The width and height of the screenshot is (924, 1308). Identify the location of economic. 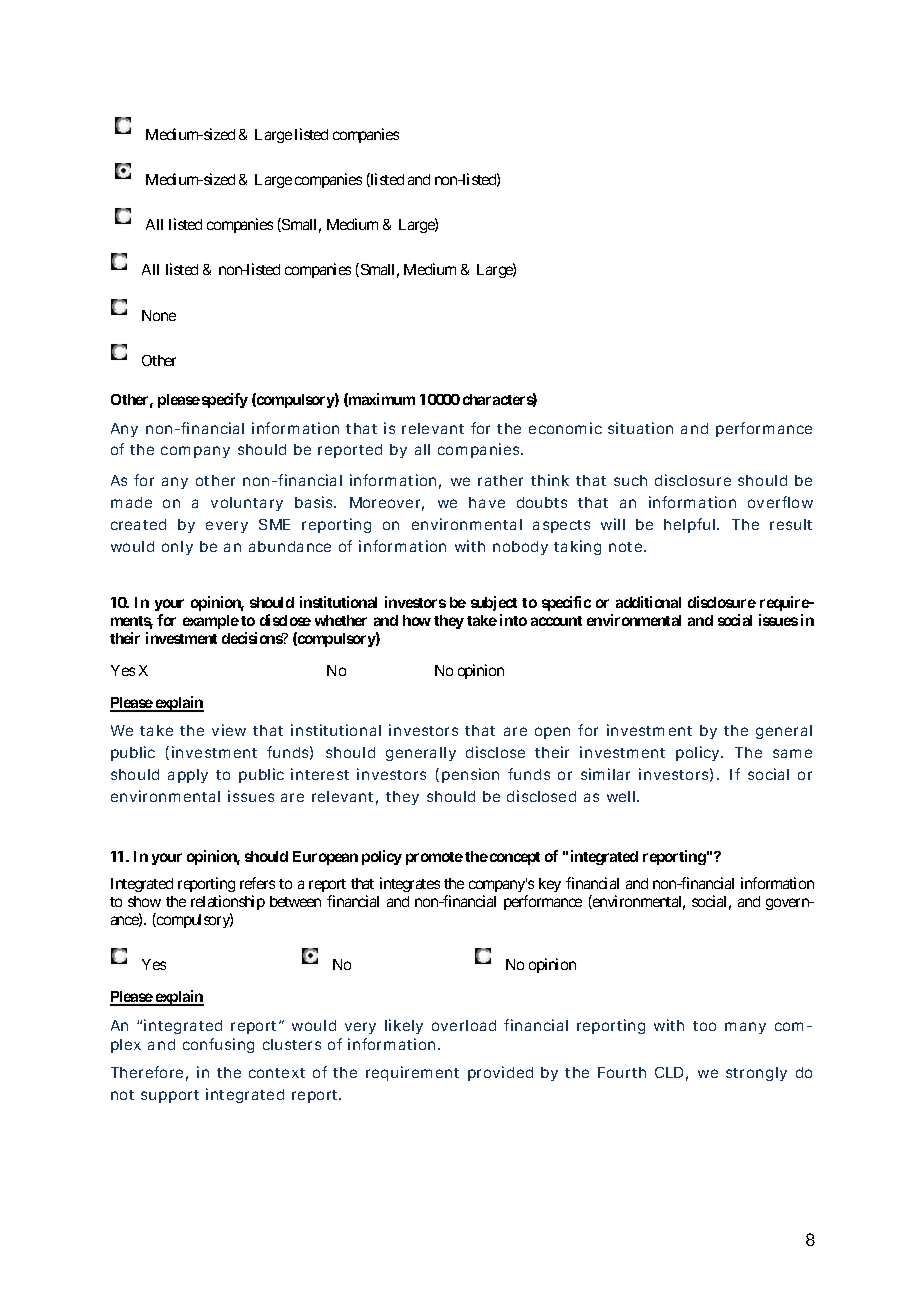
(565, 428).
